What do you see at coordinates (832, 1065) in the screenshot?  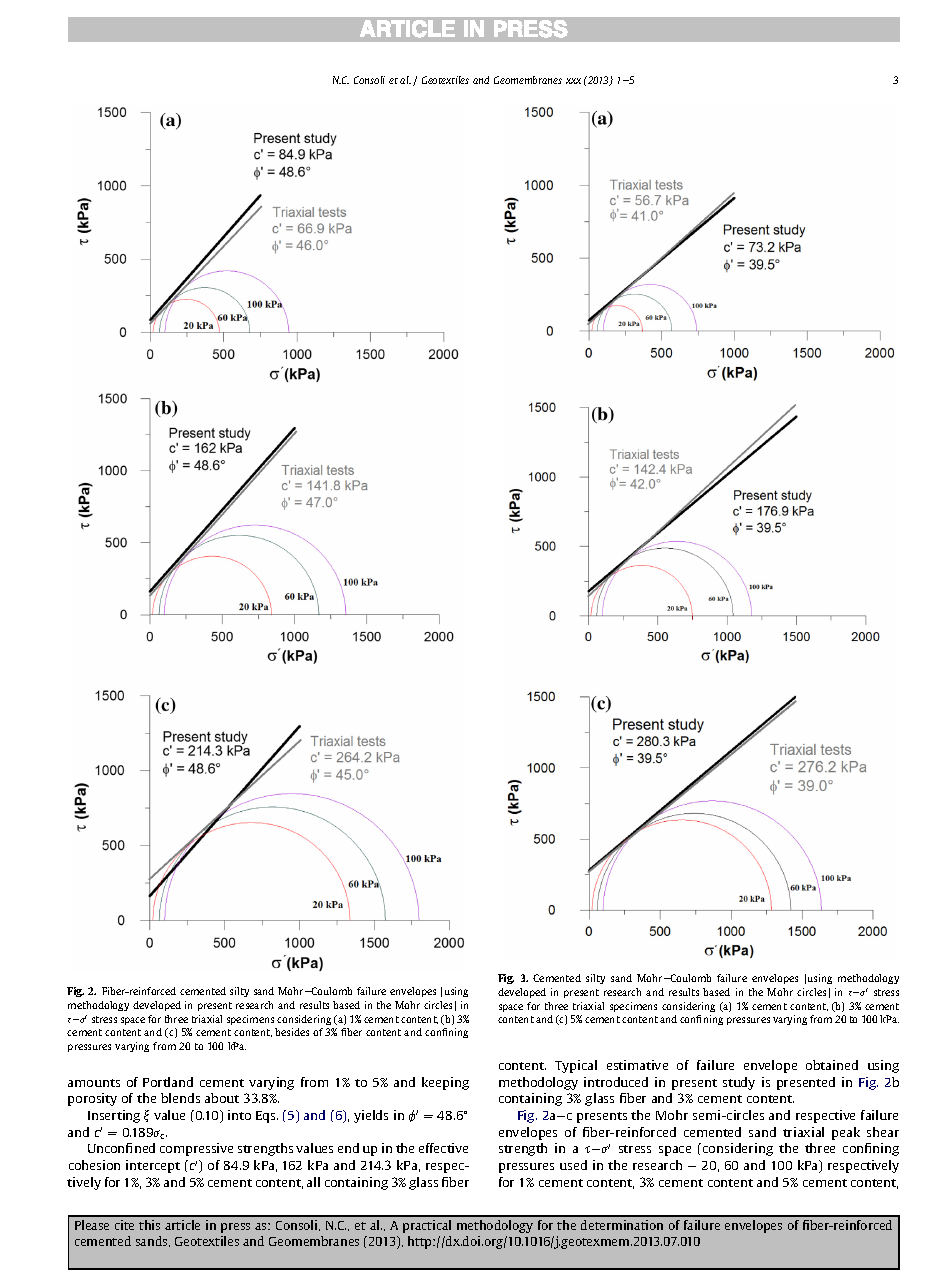 I see `obtained` at bounding box center [832, 1065].
